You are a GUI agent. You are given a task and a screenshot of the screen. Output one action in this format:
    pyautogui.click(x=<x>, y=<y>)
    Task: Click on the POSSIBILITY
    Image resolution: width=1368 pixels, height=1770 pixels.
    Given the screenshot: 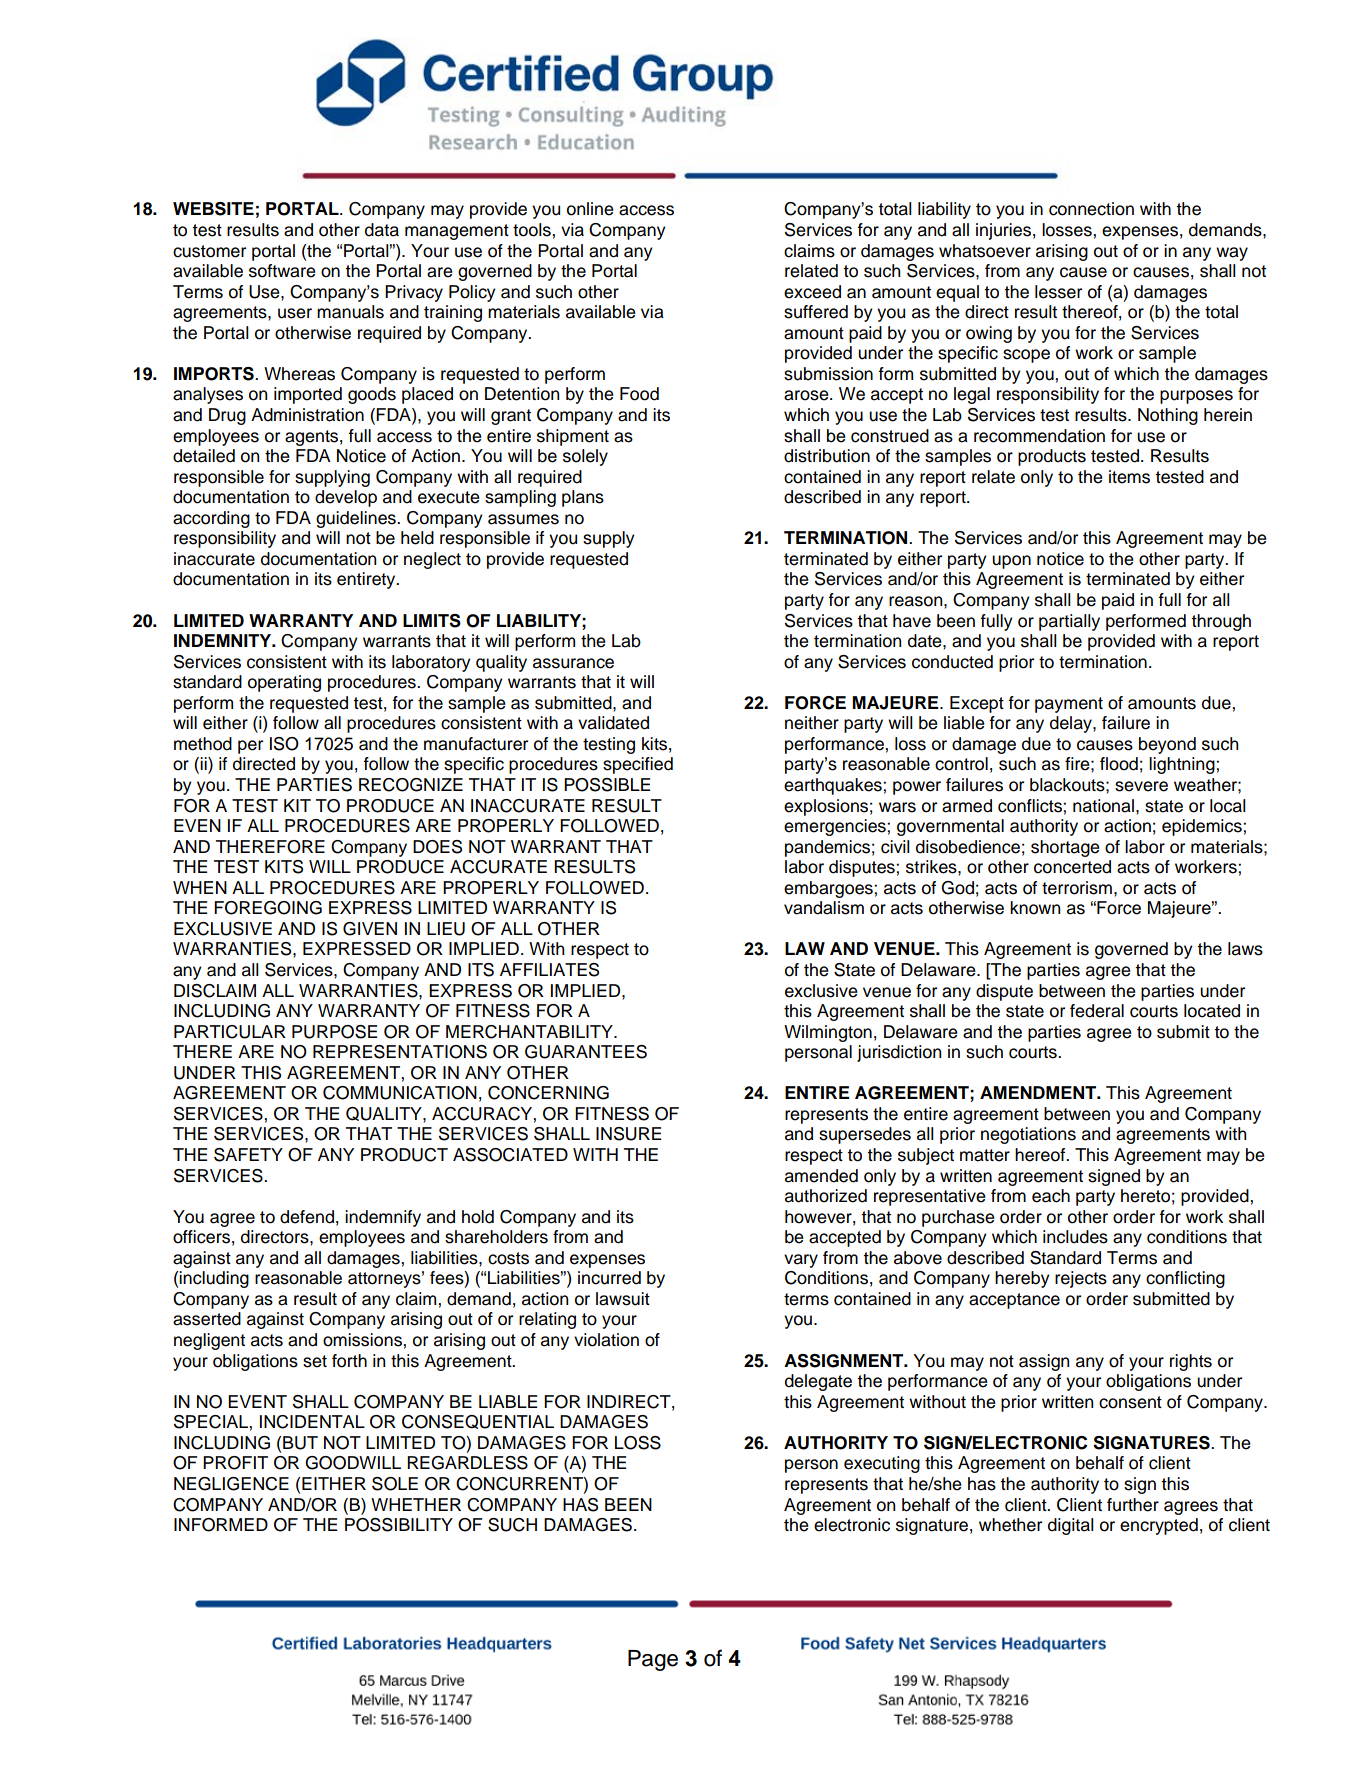 What is the action you would take?
    pyautogui.click(x=399, y=1525)
